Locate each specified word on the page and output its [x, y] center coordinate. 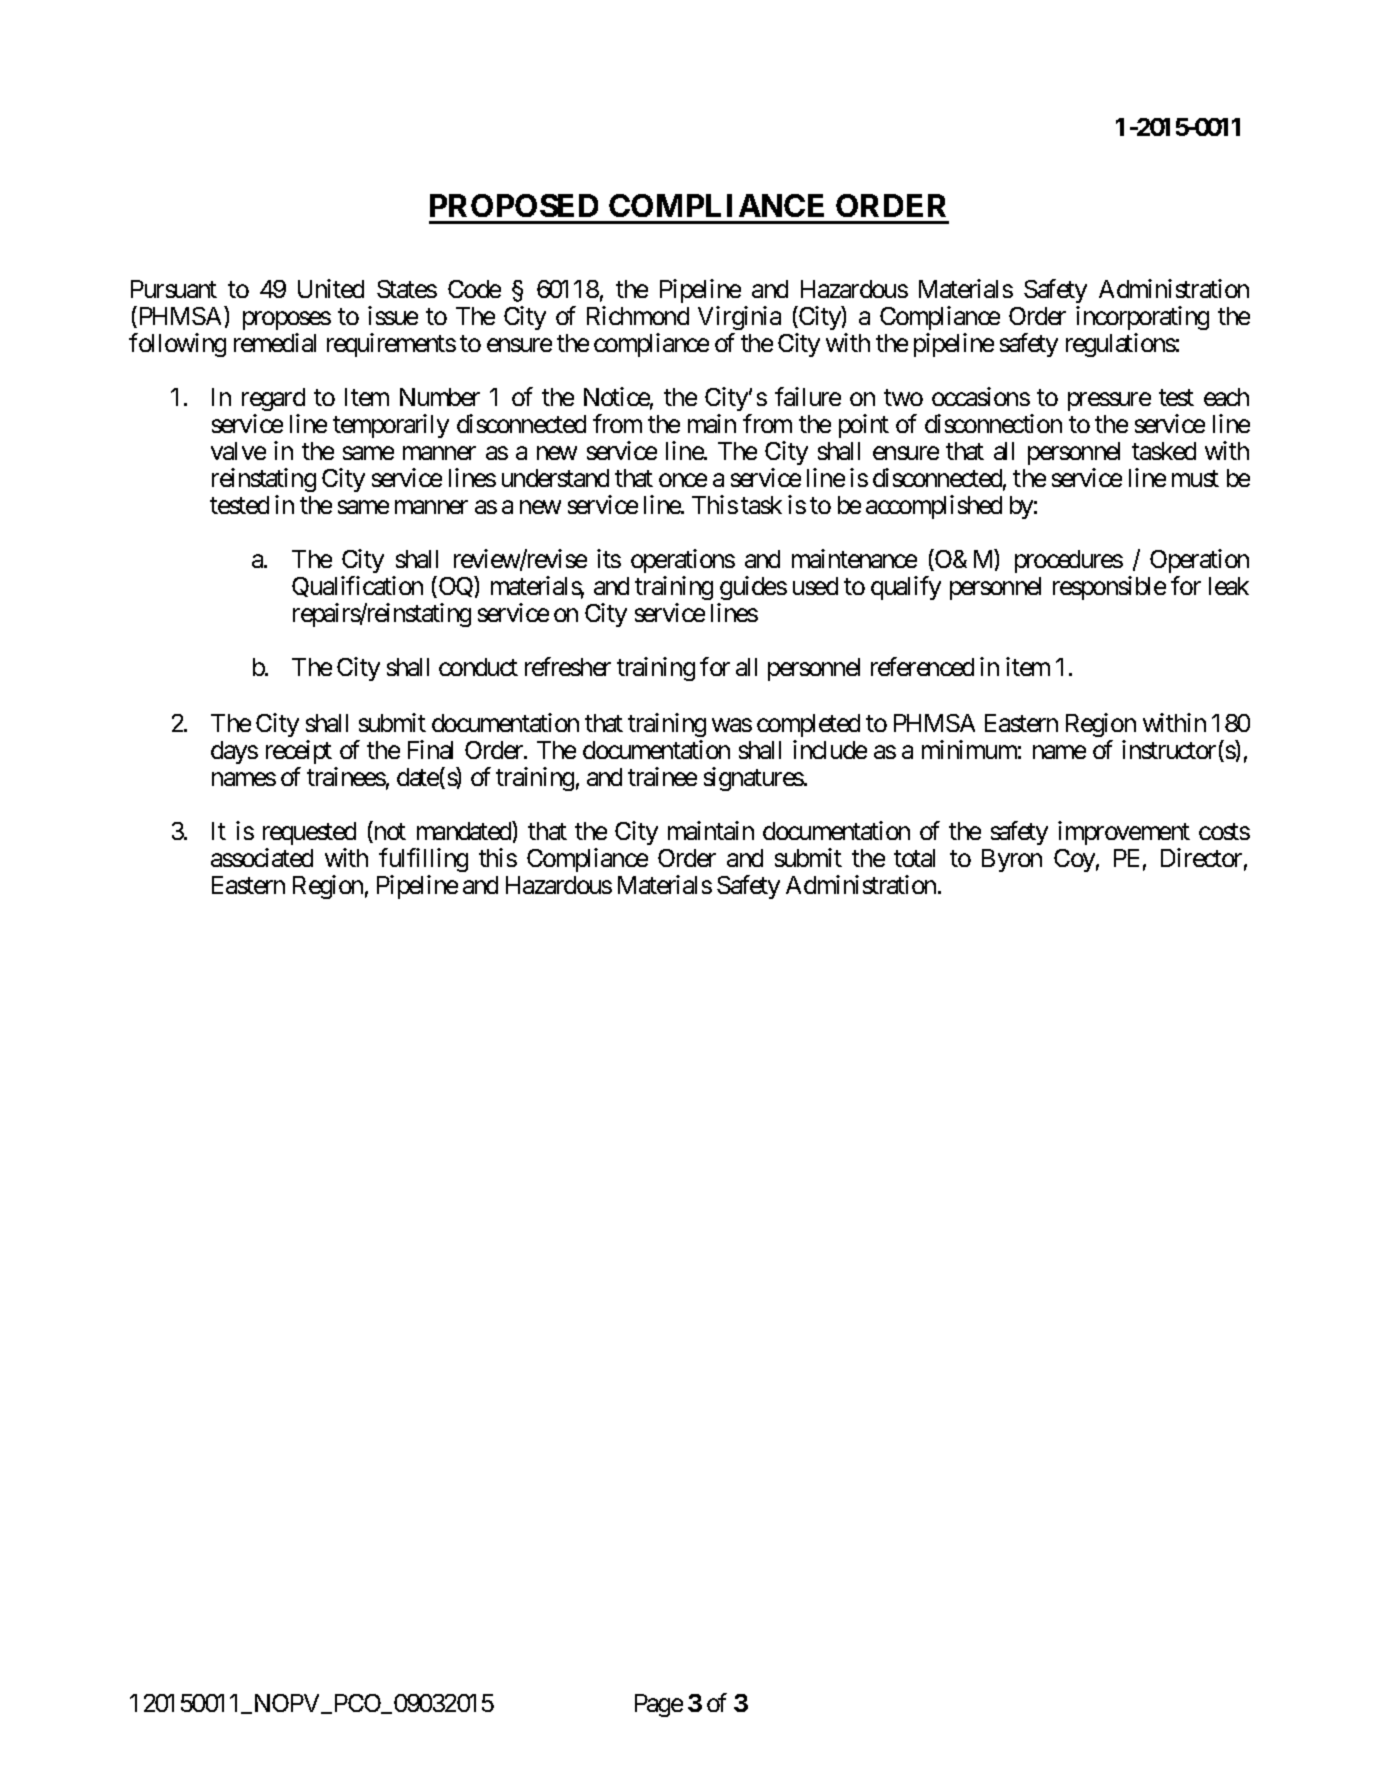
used [815, 586]
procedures [1069, 561]
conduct [478, 667]
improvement [1124, 833]
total [914, 858]
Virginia [739, 318]
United [331, 288]
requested [309, 833]
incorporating [1142, 318]
